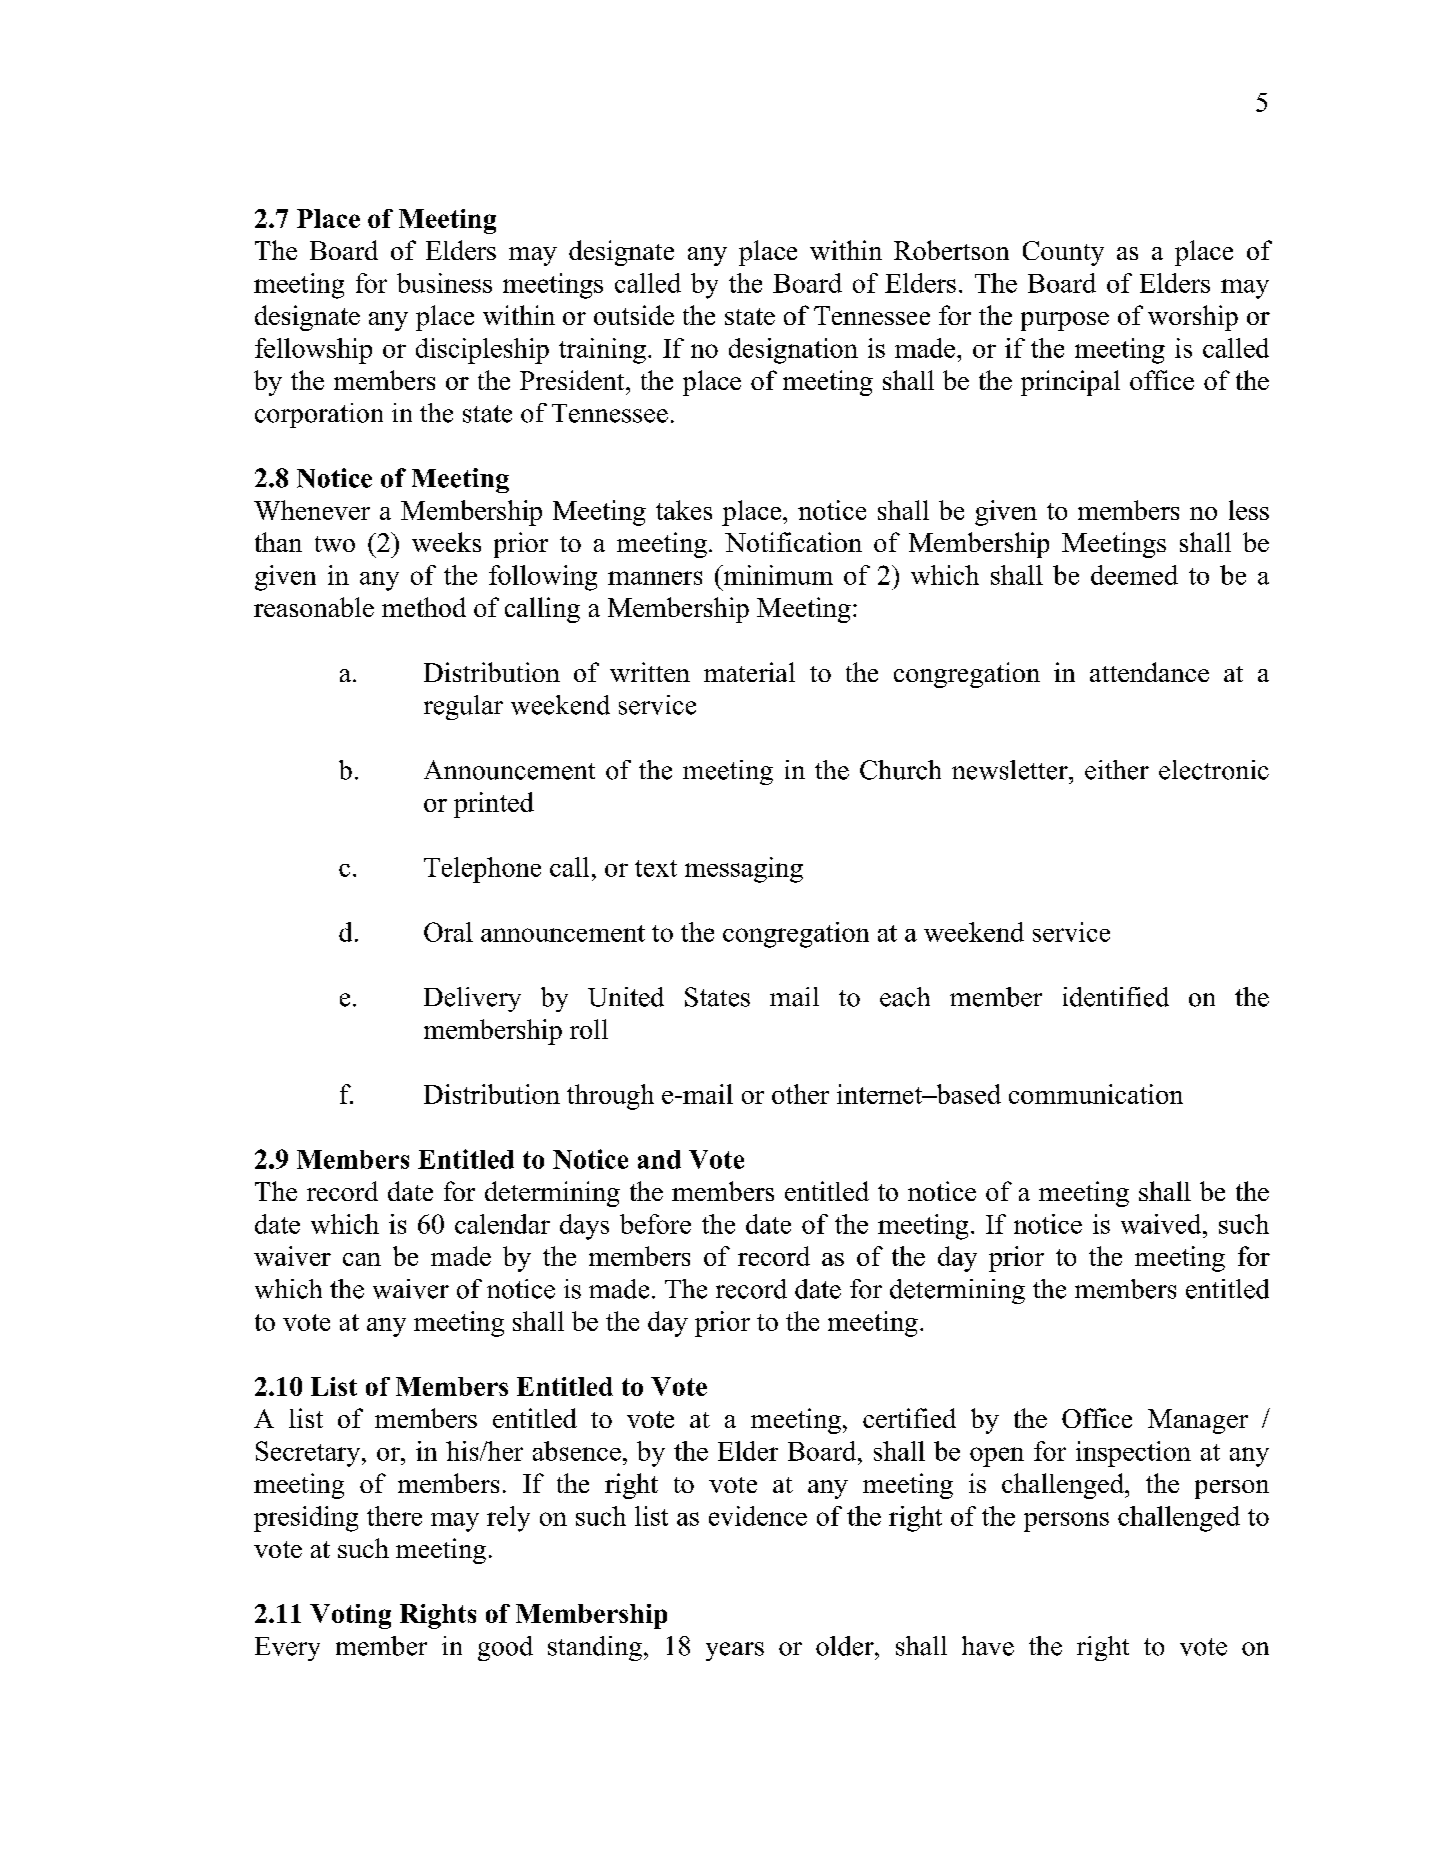  Describe the element at coordinates (1193, 318) in the page. I see `worship` at that location.
